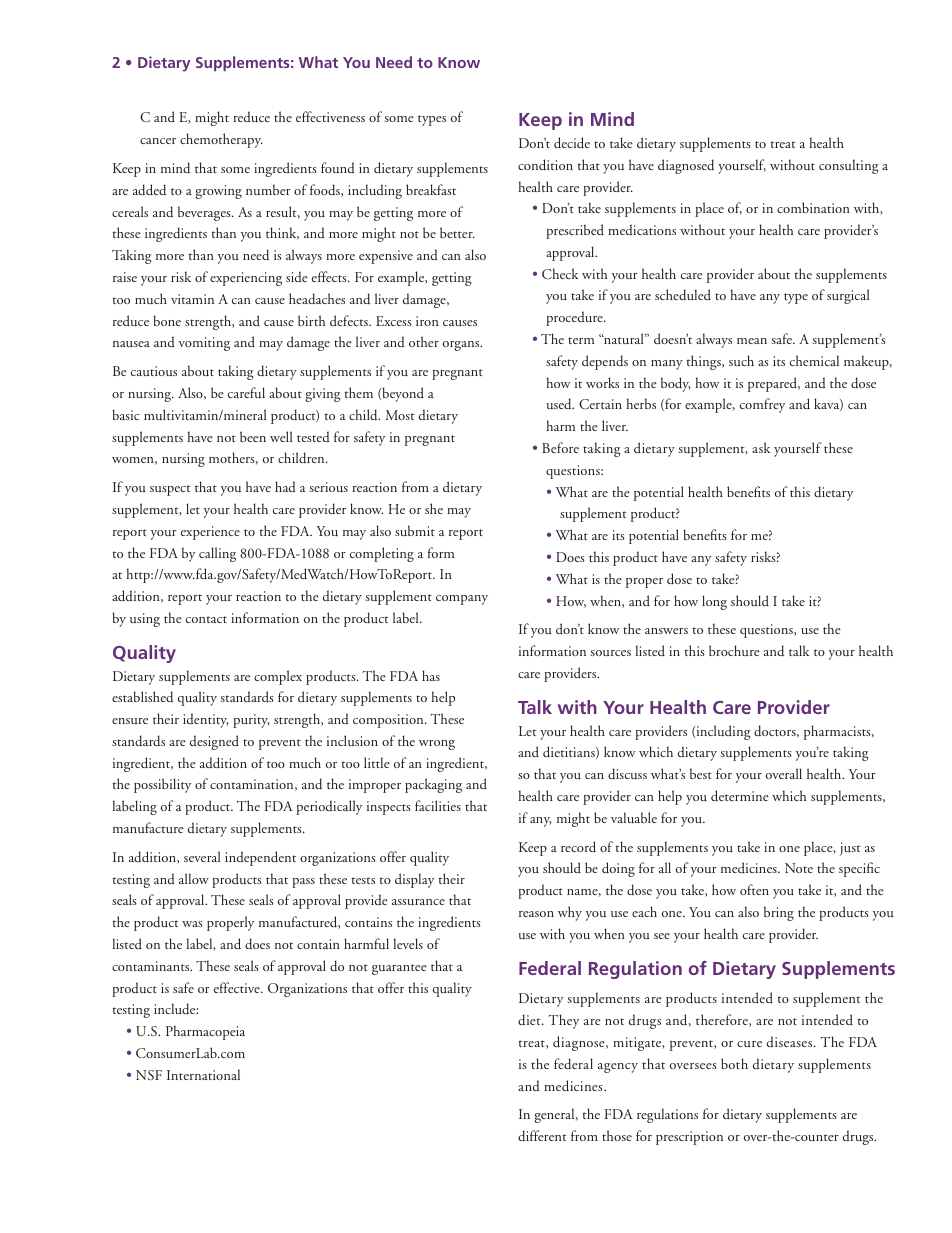  Describe the element at coordinates (714, 602) in the document. I see `long` at that location.
